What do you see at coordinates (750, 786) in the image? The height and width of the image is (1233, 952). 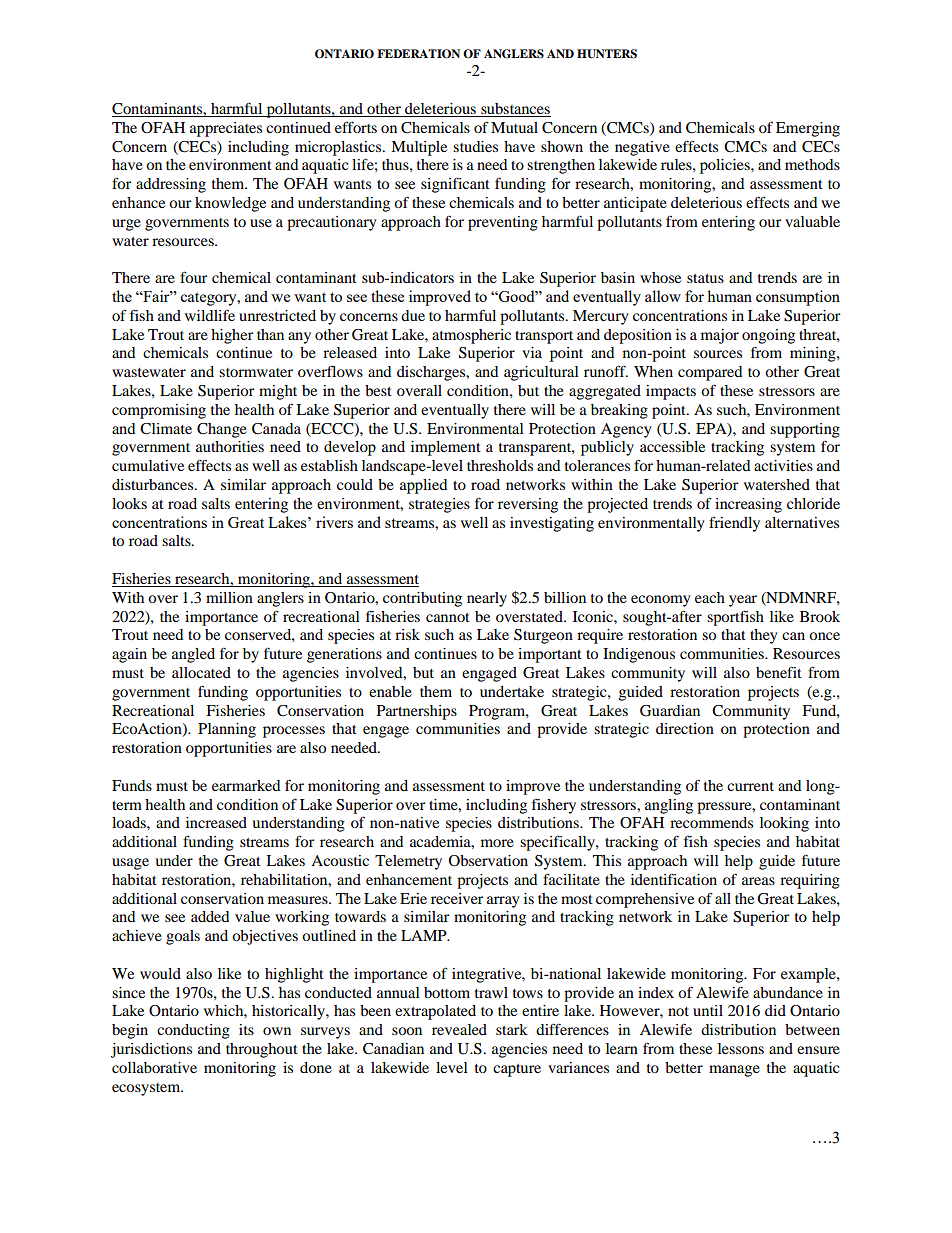 I see `current` at bounding box center [750, 786].
